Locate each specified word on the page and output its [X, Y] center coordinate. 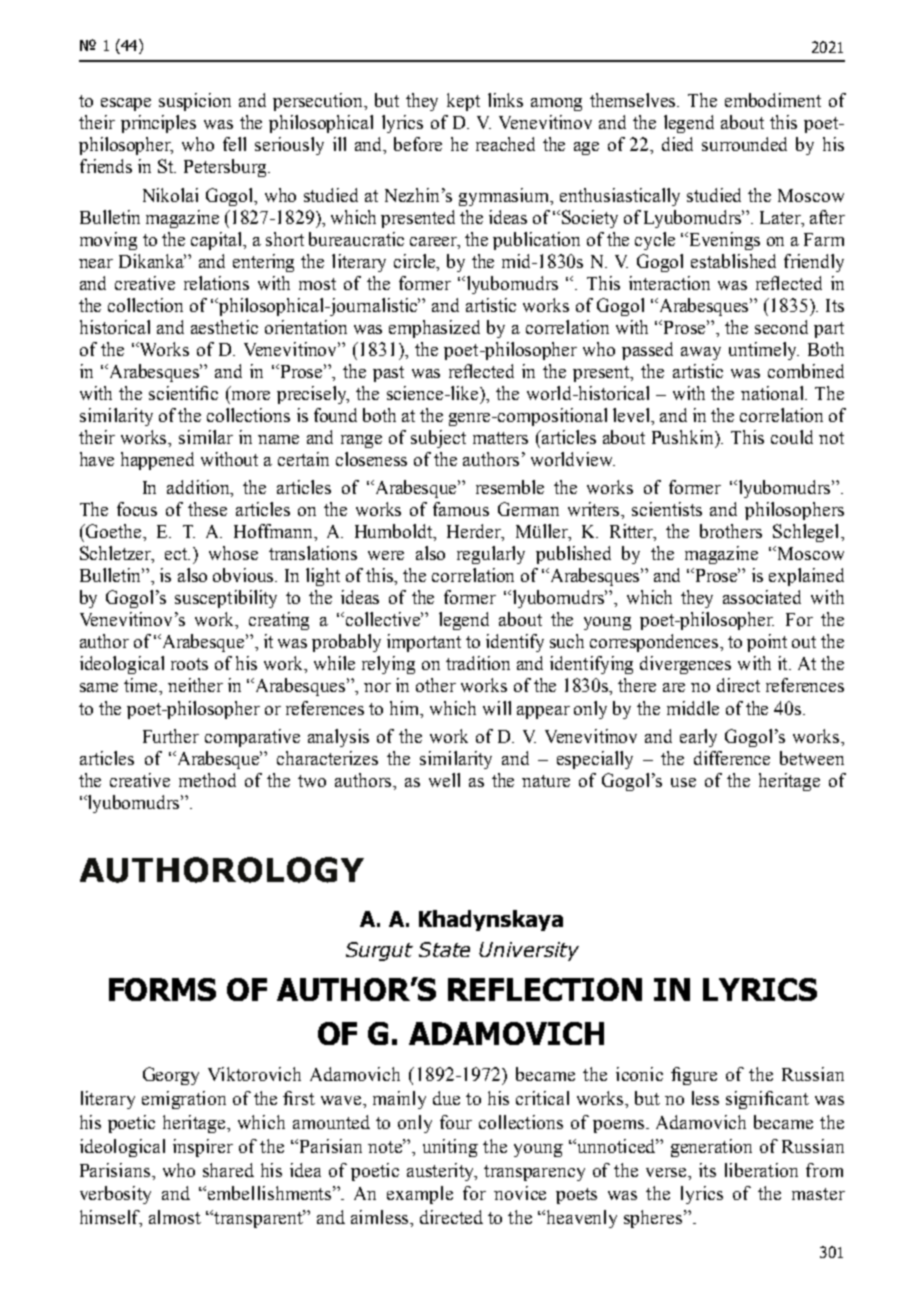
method [207, 780]
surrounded [744, 144]
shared [228, 1170]
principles [158, 124]
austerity [442, 1172]
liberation [761, 1170]
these [207, 509]
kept [463, 102]
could [792, 437]
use [683, 782]
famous [461, 509]
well [444, 780]
